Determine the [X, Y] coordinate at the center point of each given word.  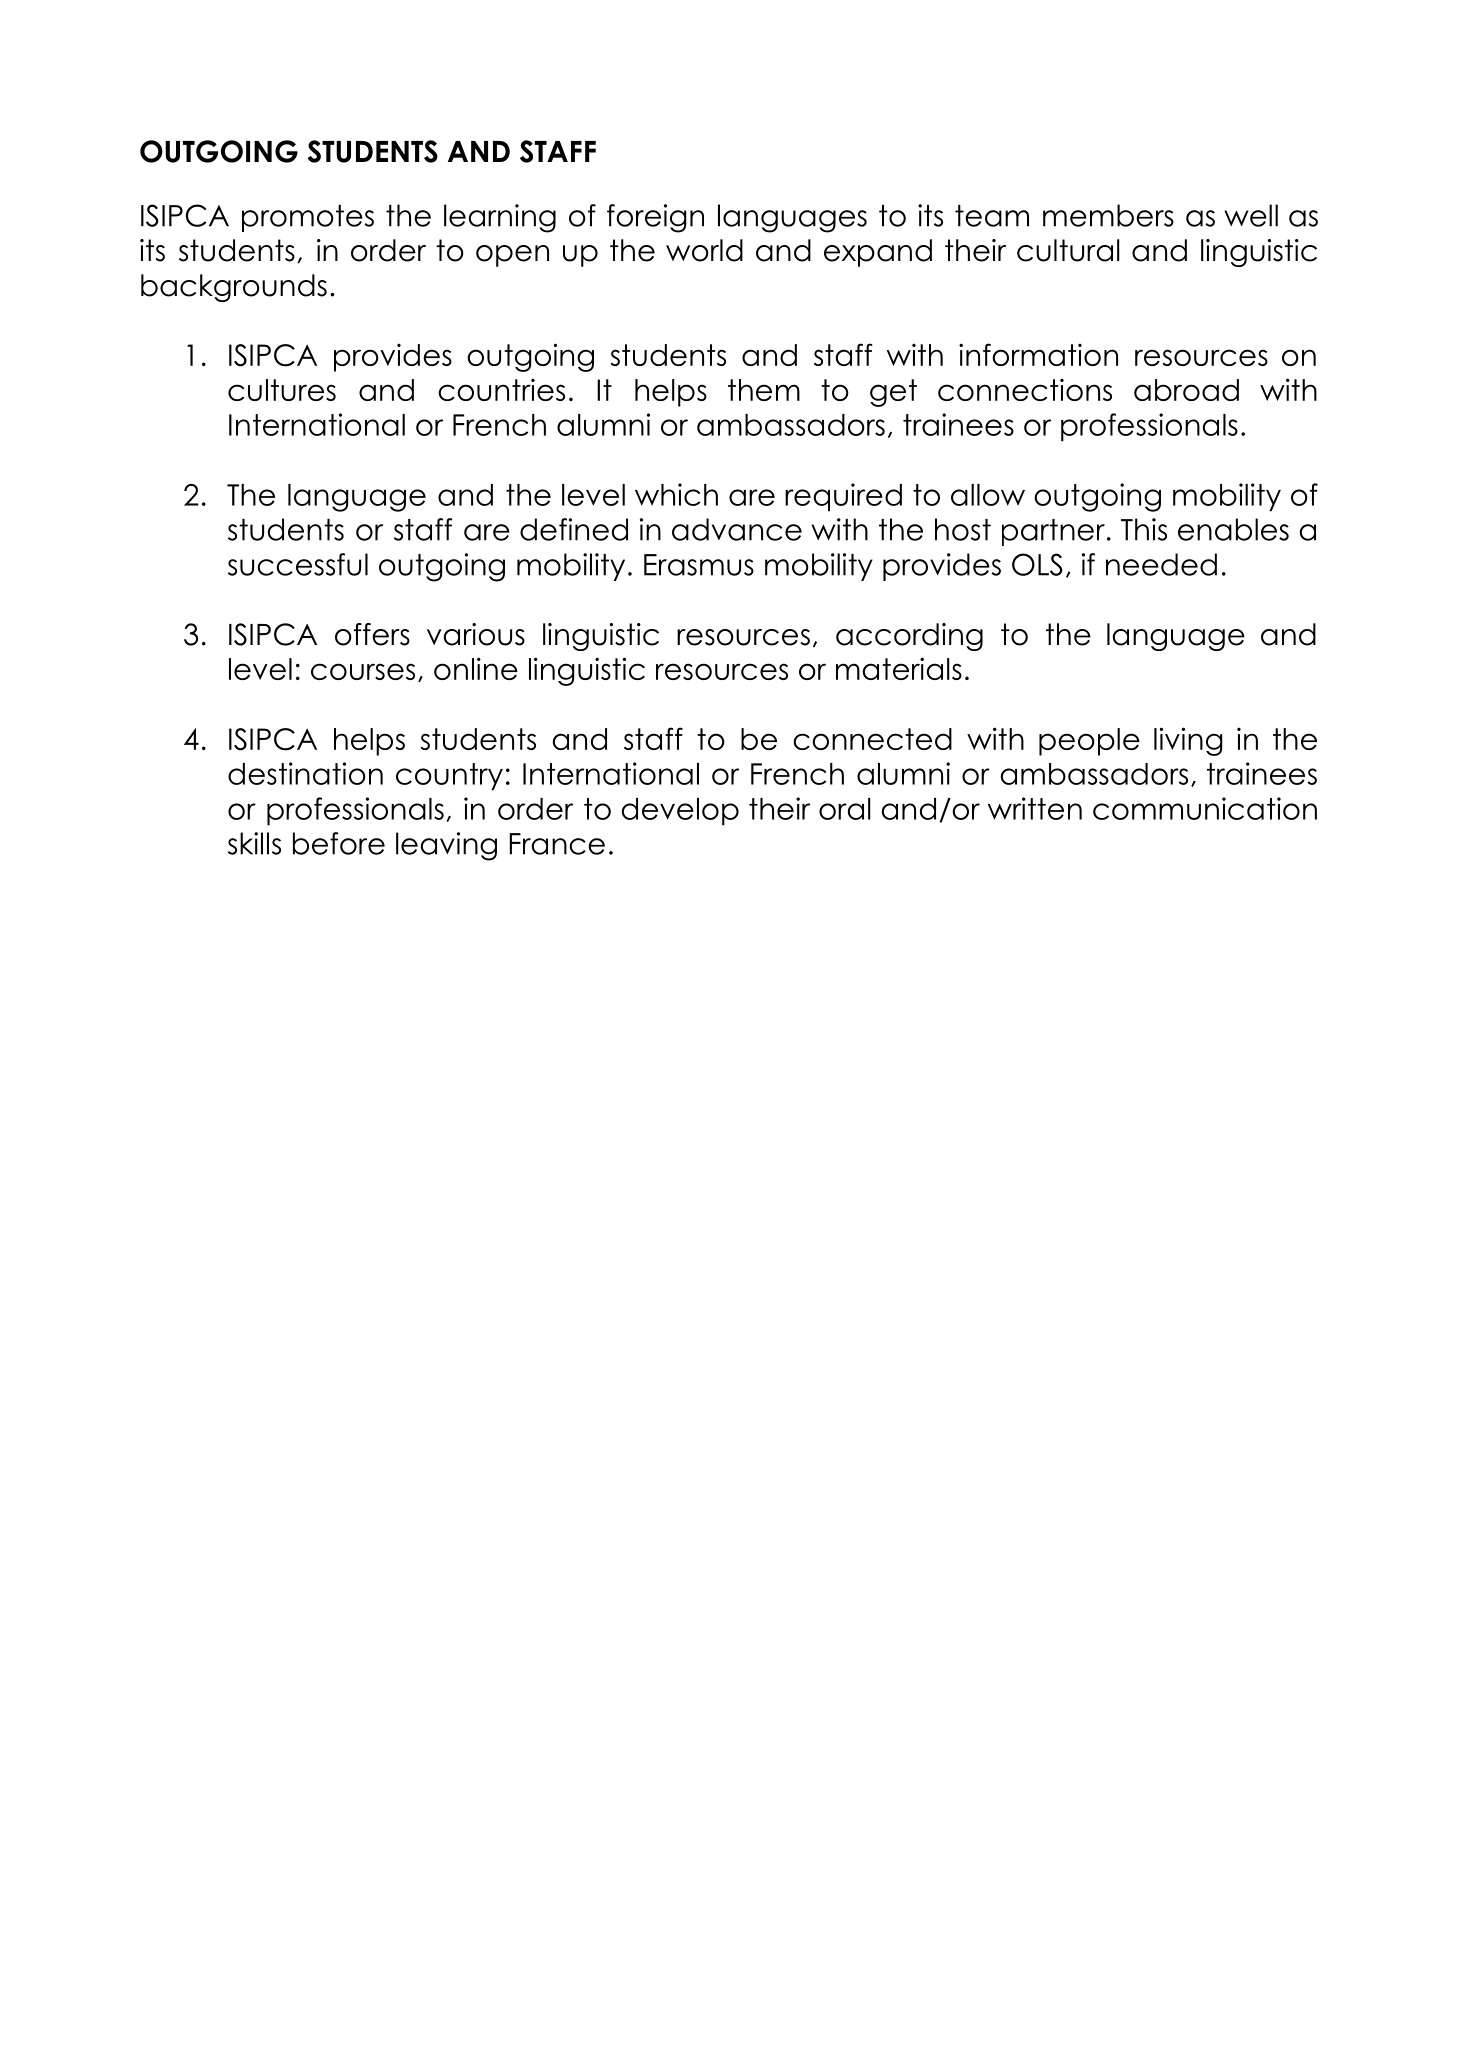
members [1108, 215]
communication [1205, 808]
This [1144, 529]
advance [737, 529]
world [704, 250]
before [339, 843]
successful [298, 564]
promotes [308, 218]
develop [680, 812]
